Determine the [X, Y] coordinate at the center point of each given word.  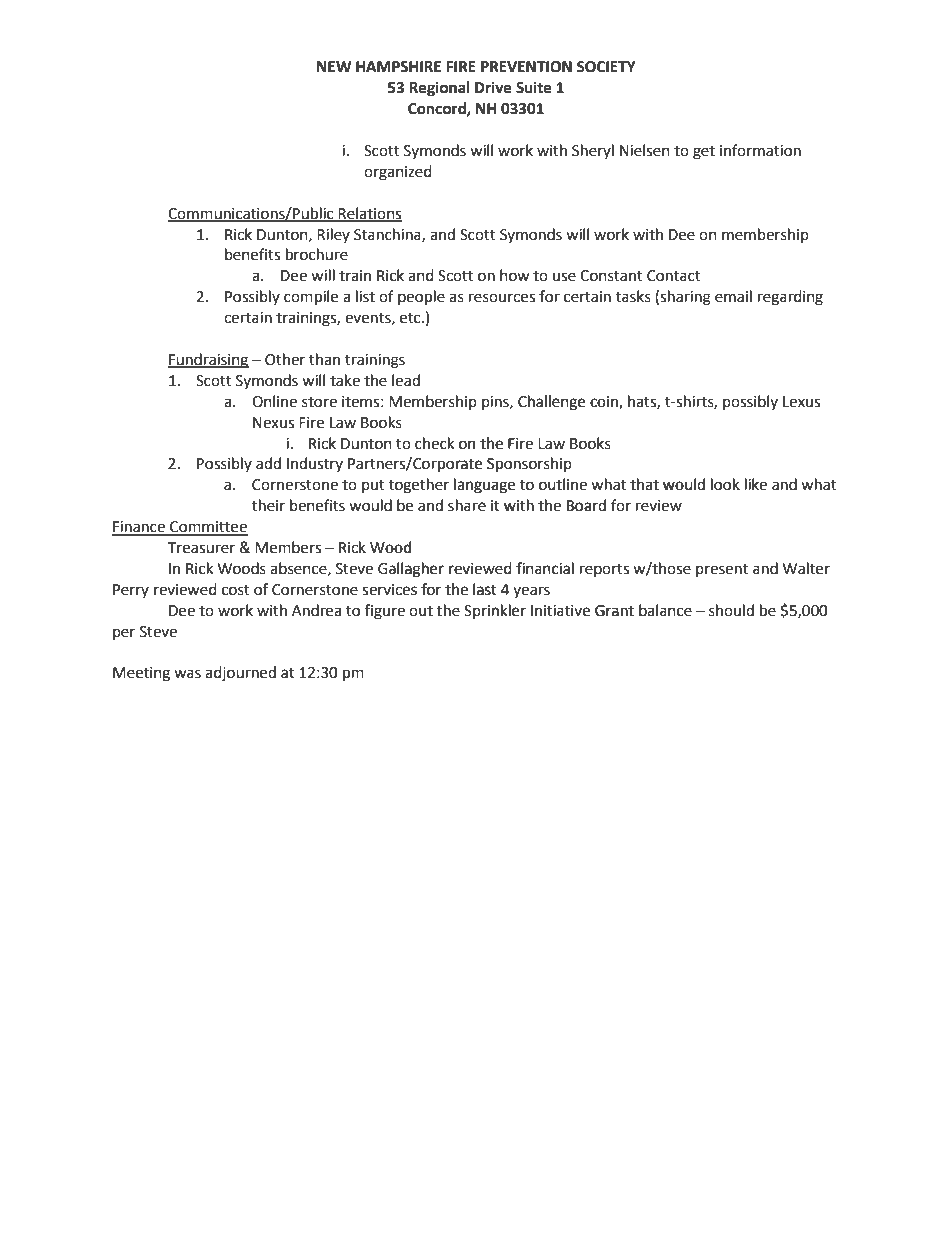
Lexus [801, 402]
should [731, 610]
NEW [334, 66]
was [187, 674]
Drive [493, 87]
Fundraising [208, 361]
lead [406, 380]
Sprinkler [495, 611]
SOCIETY [606, 67]
